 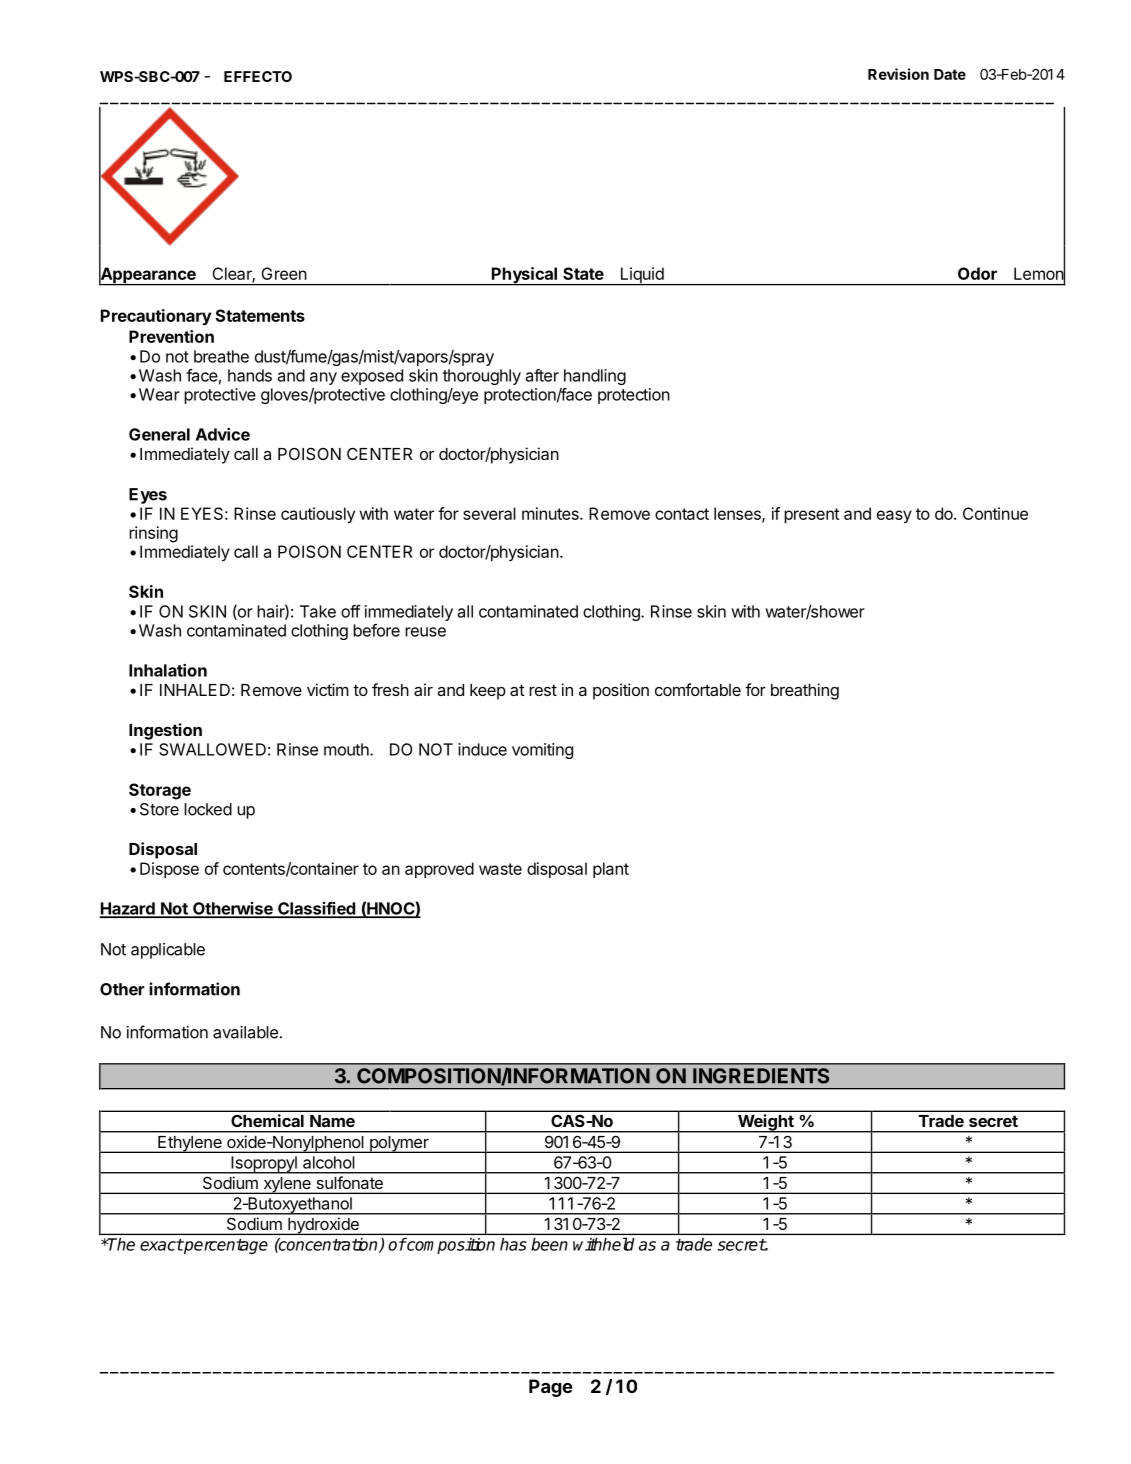 What do you see at coordinates (225, 1246) in the document?
I see `percentage` at bounding box center [225, 1246].
